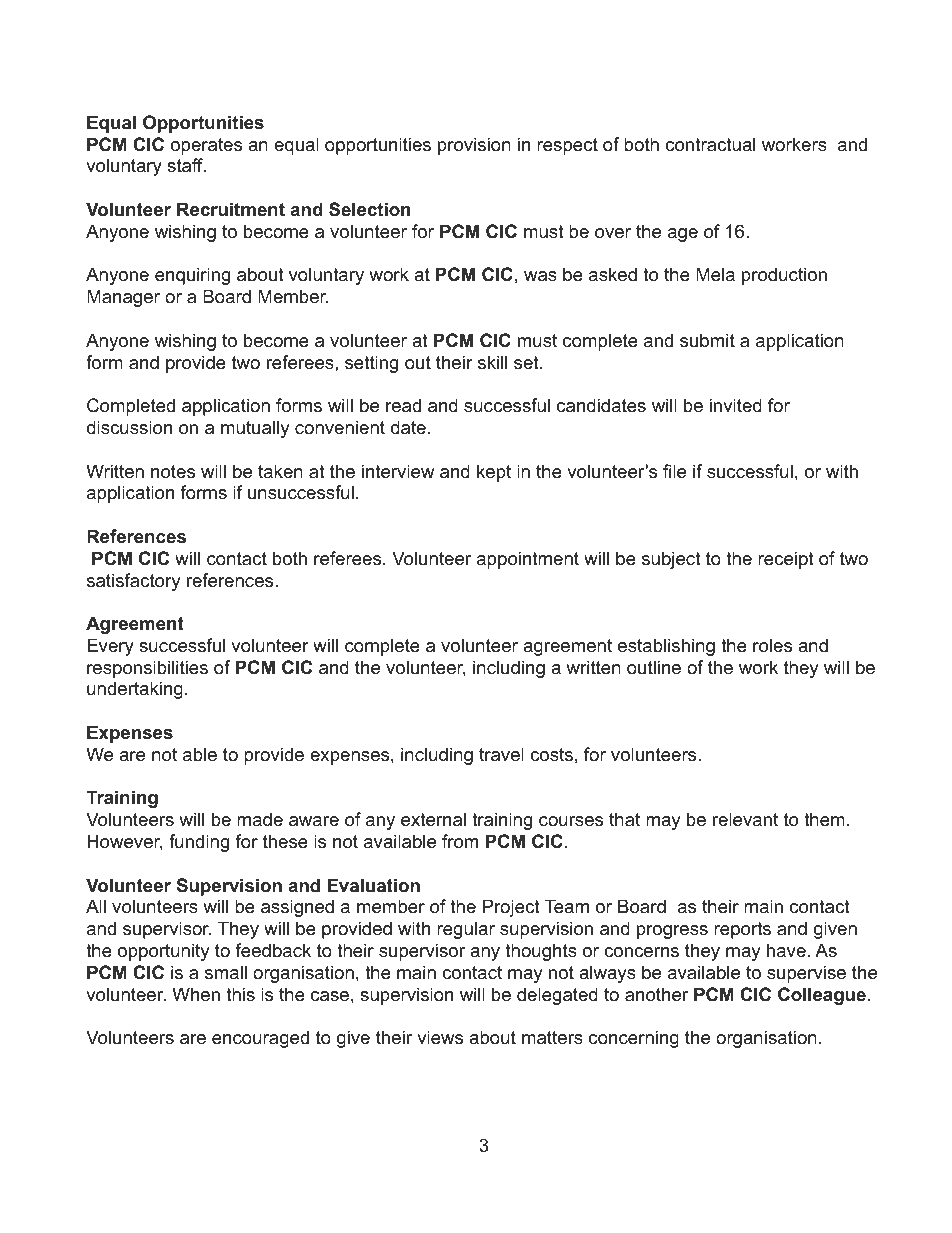  I want to click on skill, so click(492, 362).
